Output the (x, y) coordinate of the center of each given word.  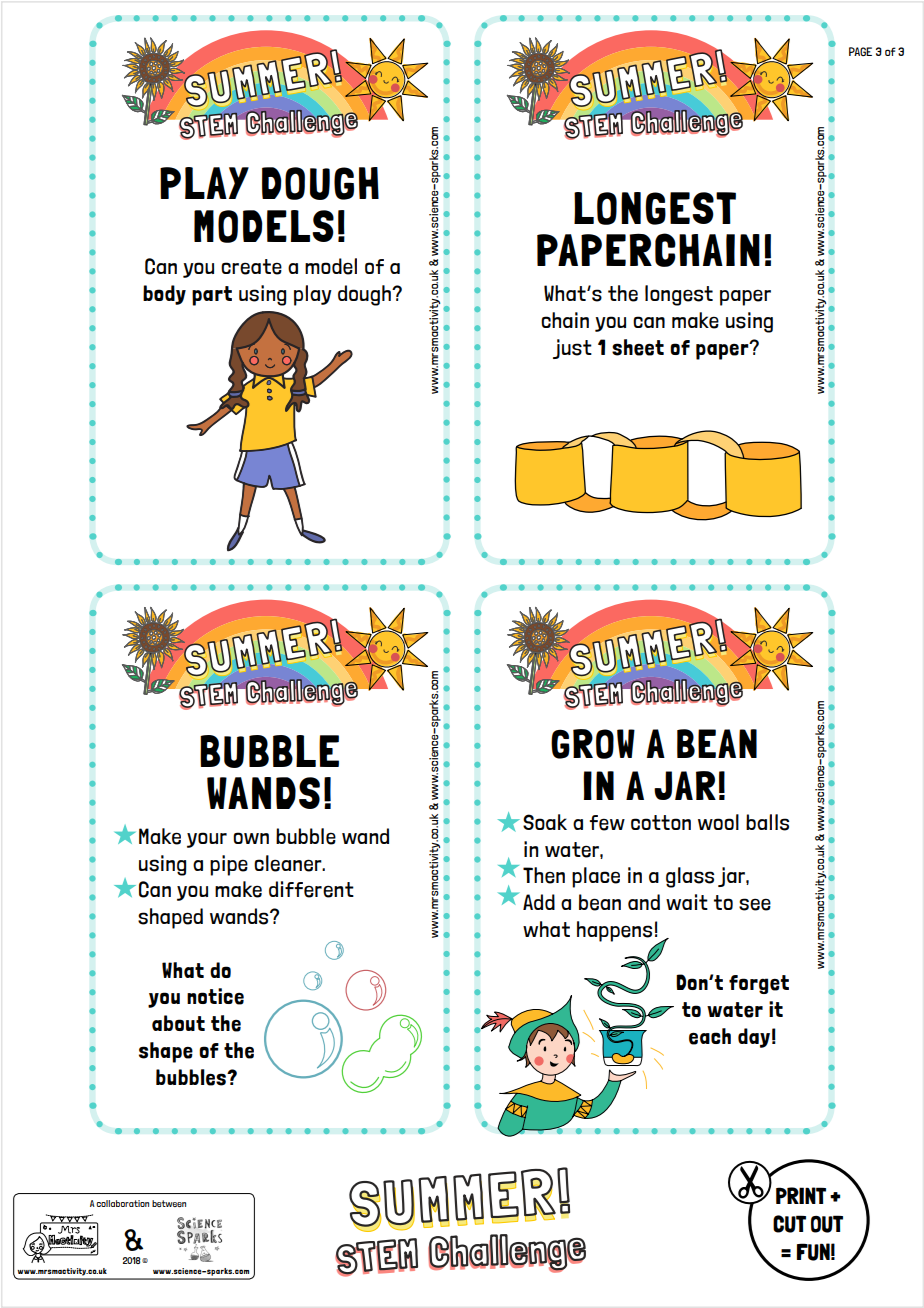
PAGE (860, 51)
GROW (593, 744)
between (169, 1203)
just (572, 349)
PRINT (801, 1195)
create (251, 267)
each (710, 1036)
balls (767, 822)
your (207, 840)
